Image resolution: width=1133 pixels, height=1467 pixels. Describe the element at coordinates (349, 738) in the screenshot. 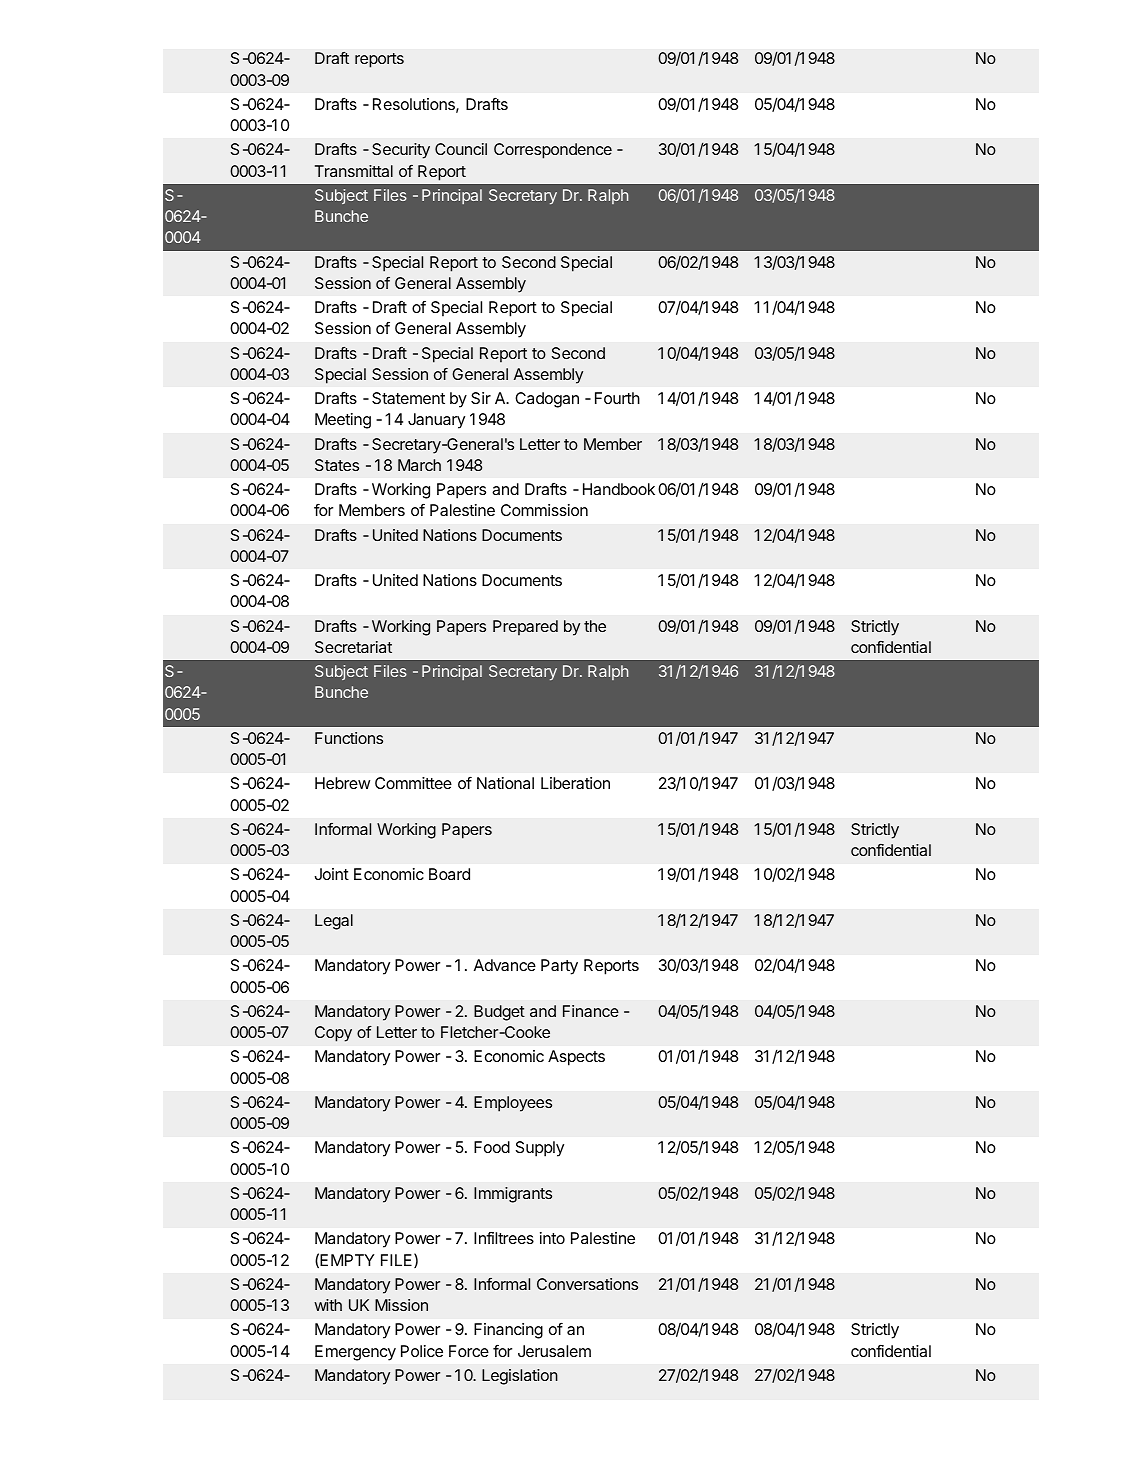

I see `Functions` at that location.
